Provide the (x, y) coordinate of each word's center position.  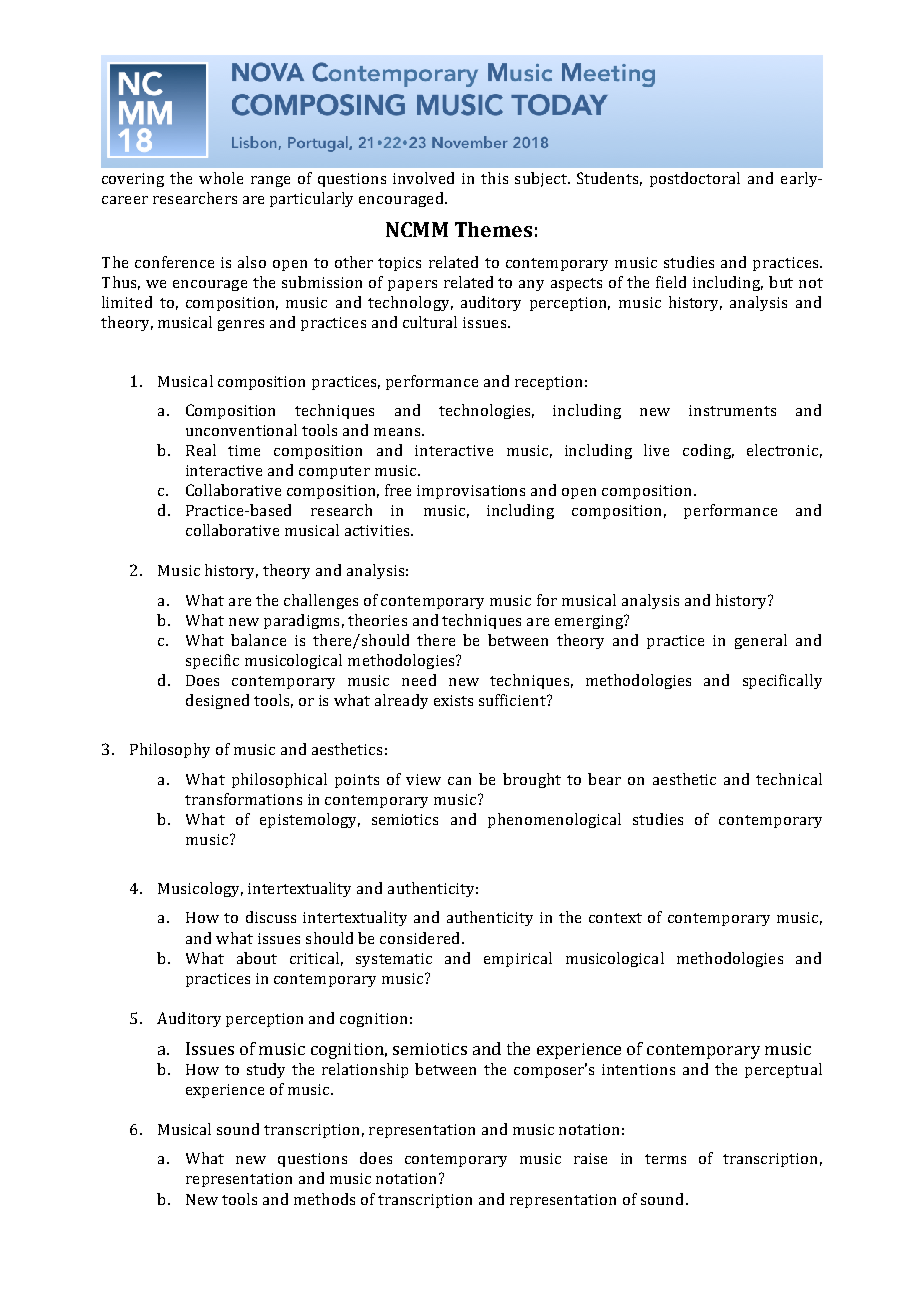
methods (324, 1199)
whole (221, 178)
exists (453, 700)
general (761, 641)
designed (217, 701)
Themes (493, 229)
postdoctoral (695, 179)
